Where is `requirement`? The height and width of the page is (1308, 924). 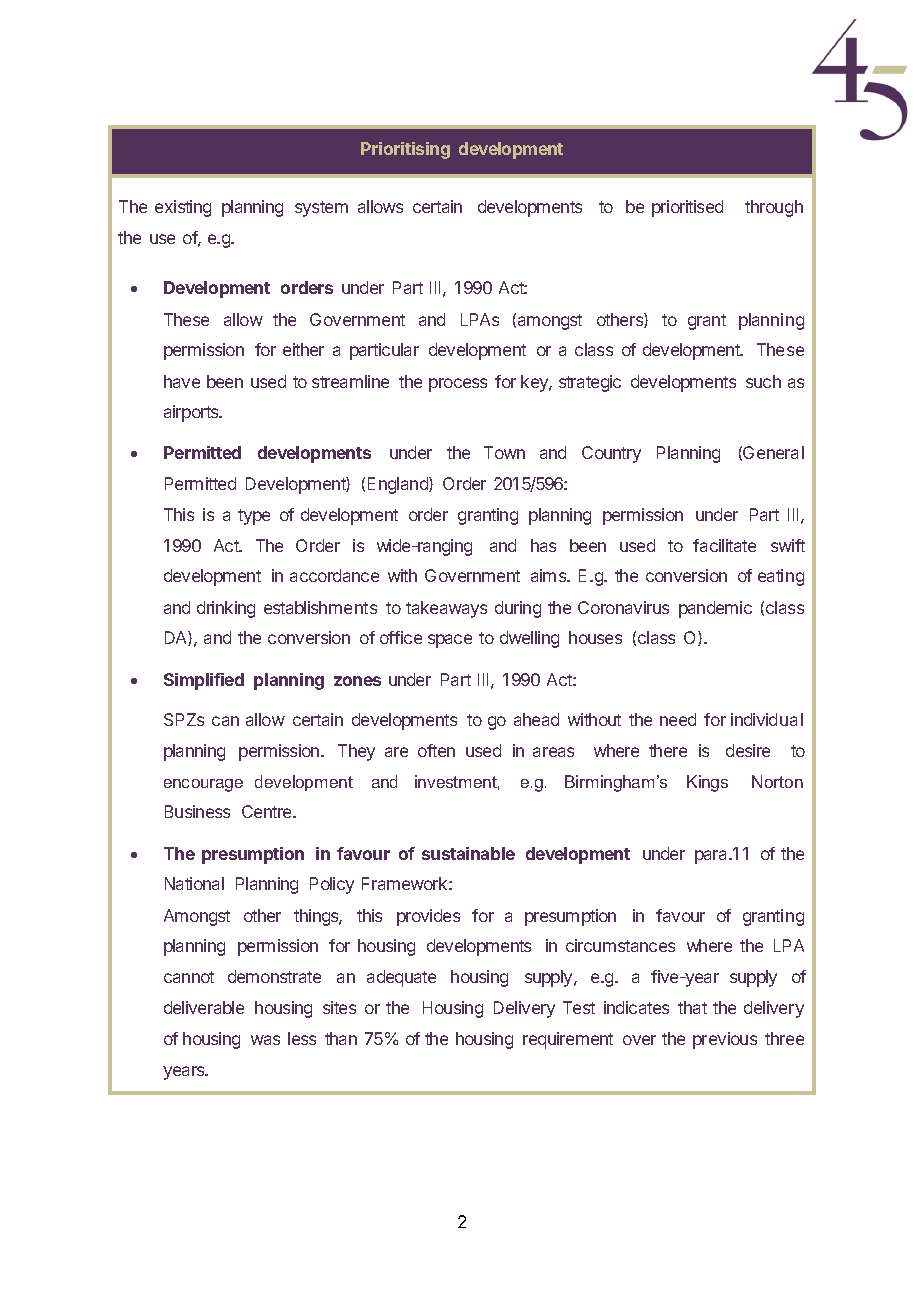 requirement is located at coordinates (568, 1040).
